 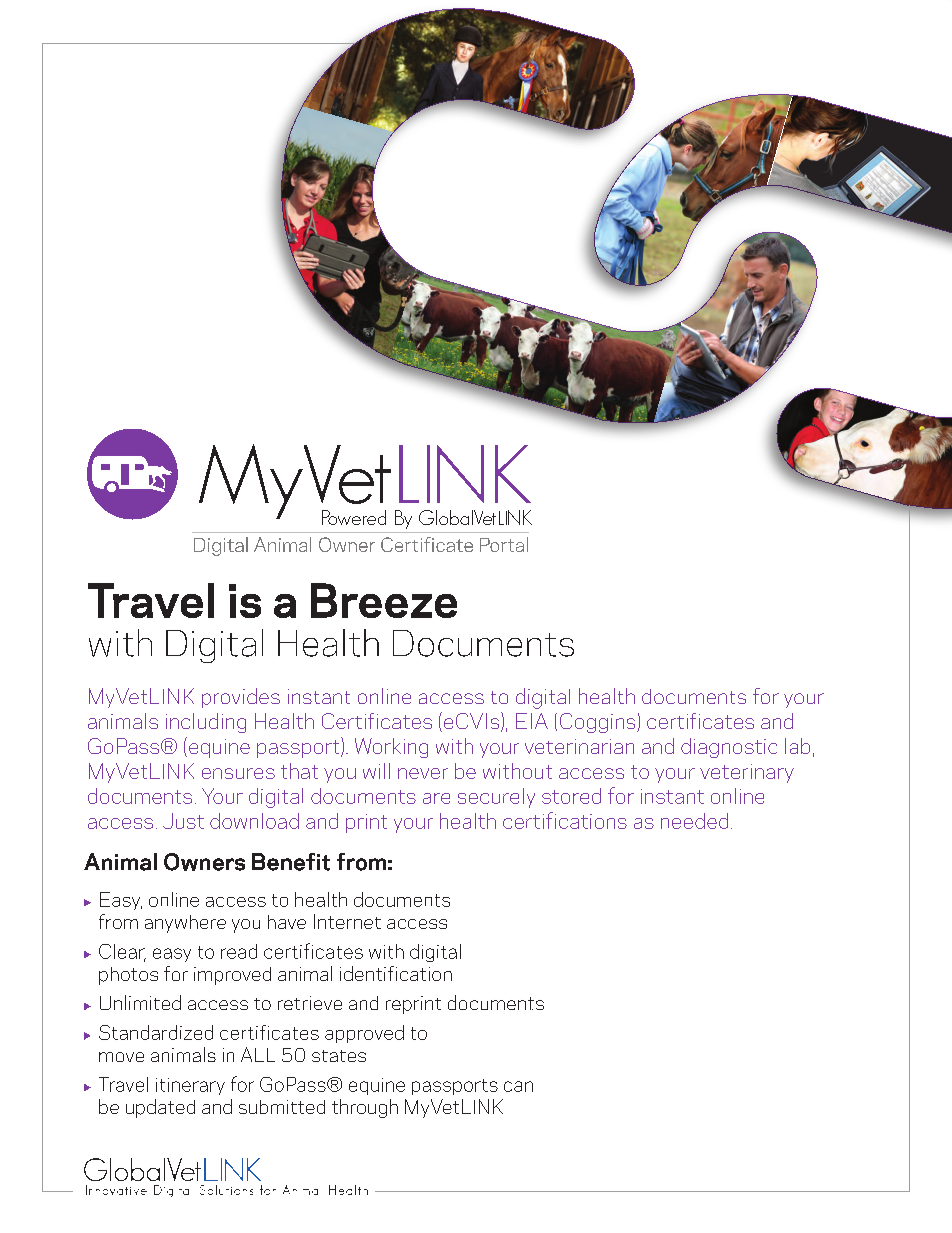 What do you see at coordinates (354, 517) in the image?
I see `Powered` at bounding box center [354, 517].
